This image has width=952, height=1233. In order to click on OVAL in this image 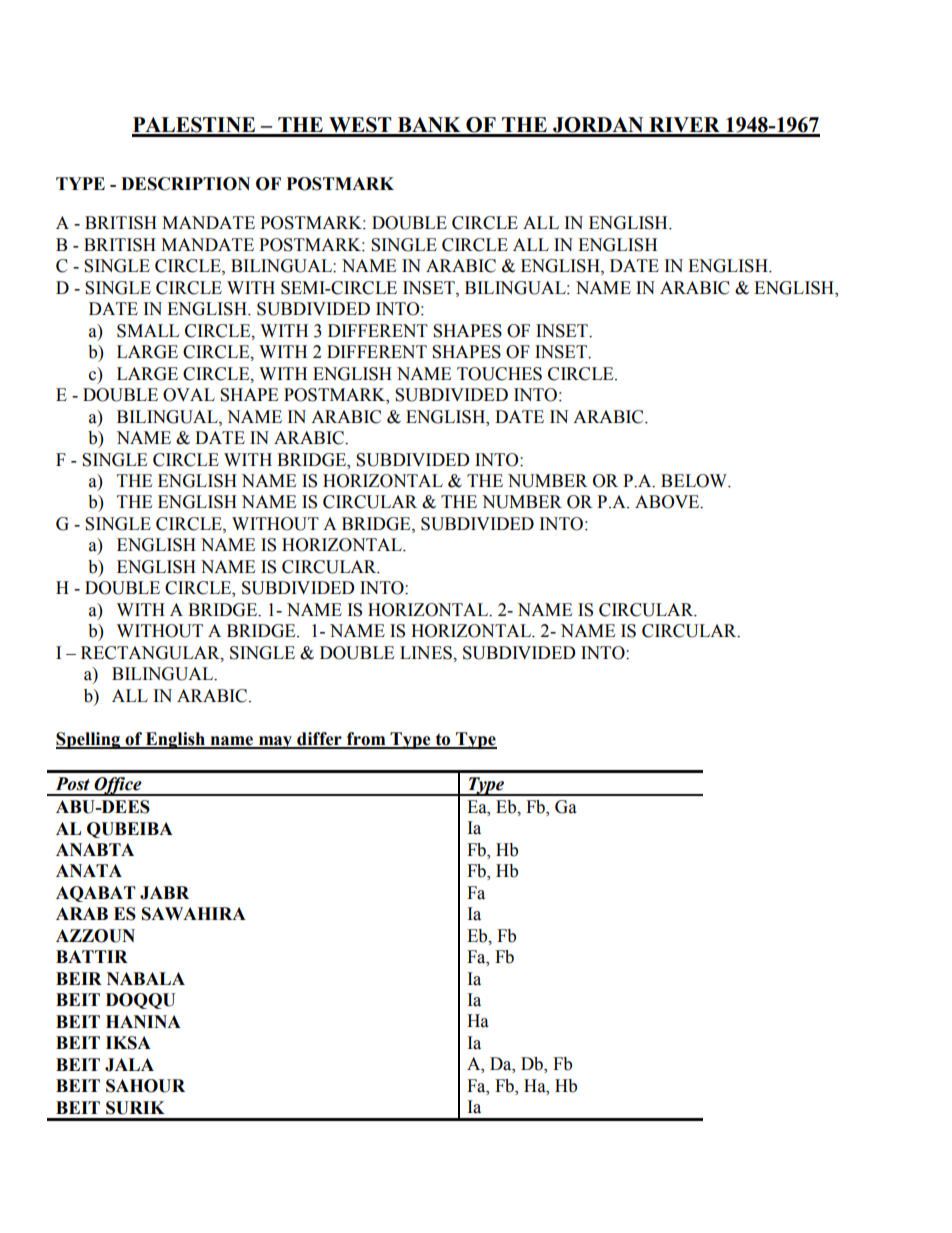, I will do `click(189, 395)`.
